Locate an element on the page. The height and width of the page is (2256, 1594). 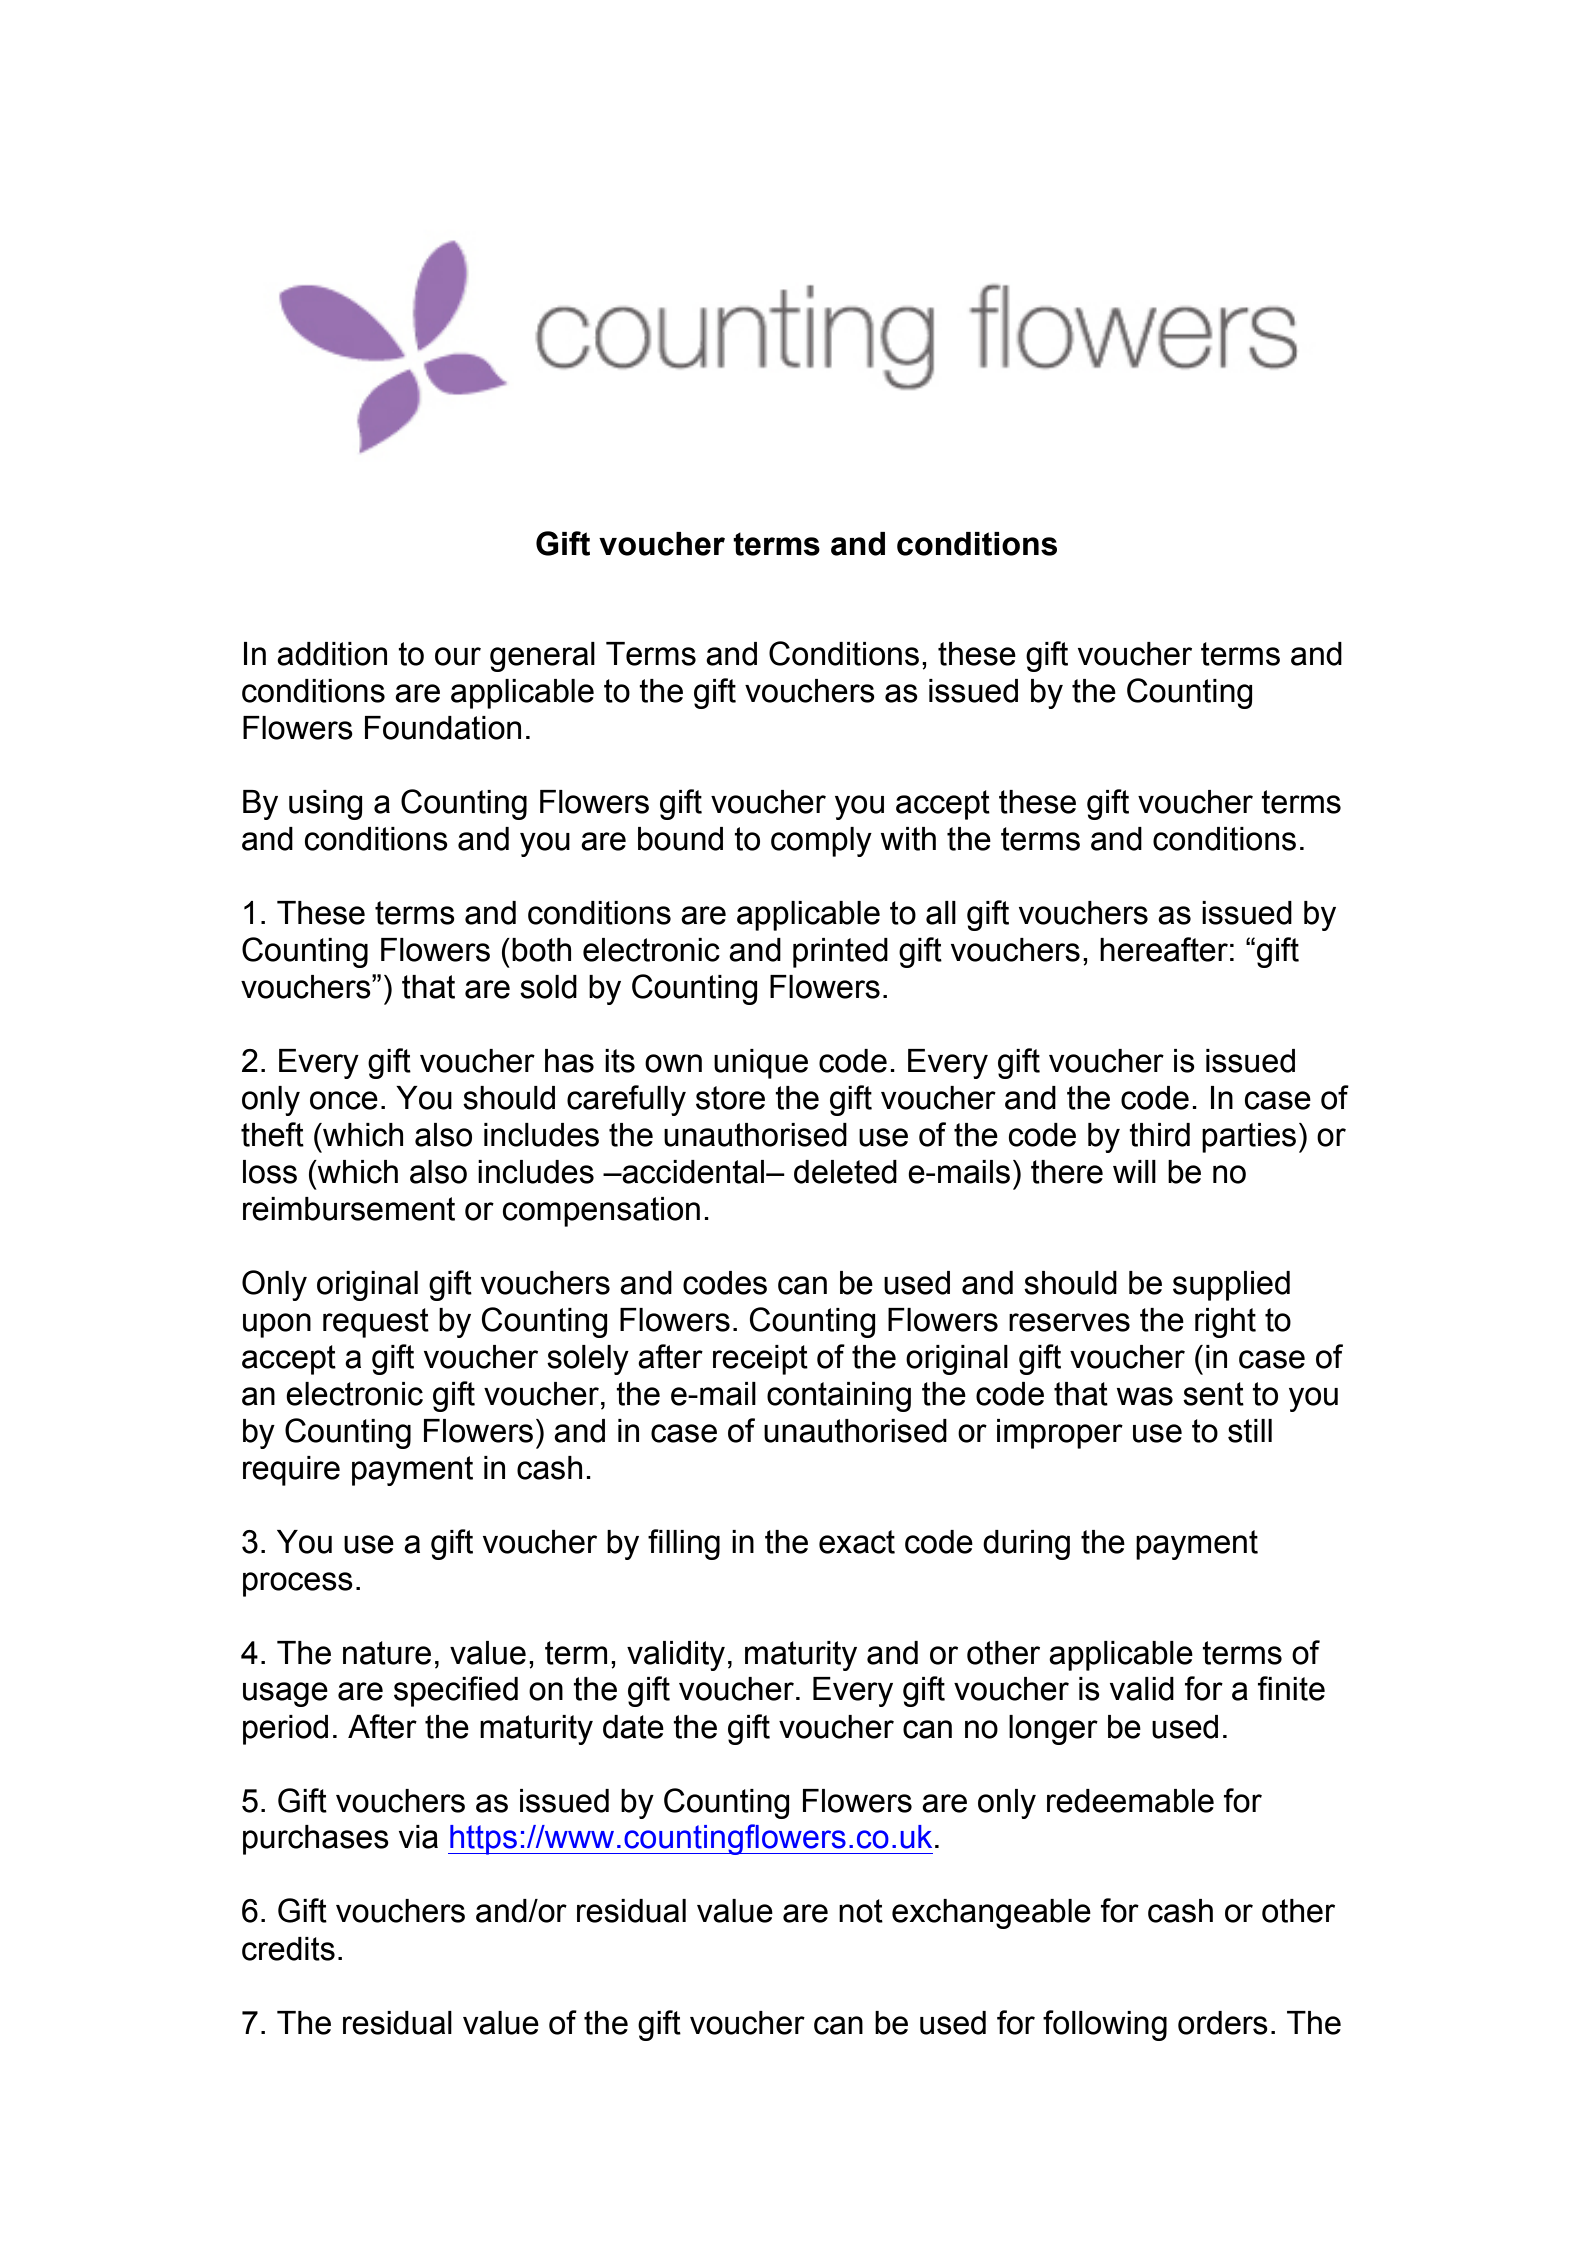
exact is located at coordinates (857, 1542).
